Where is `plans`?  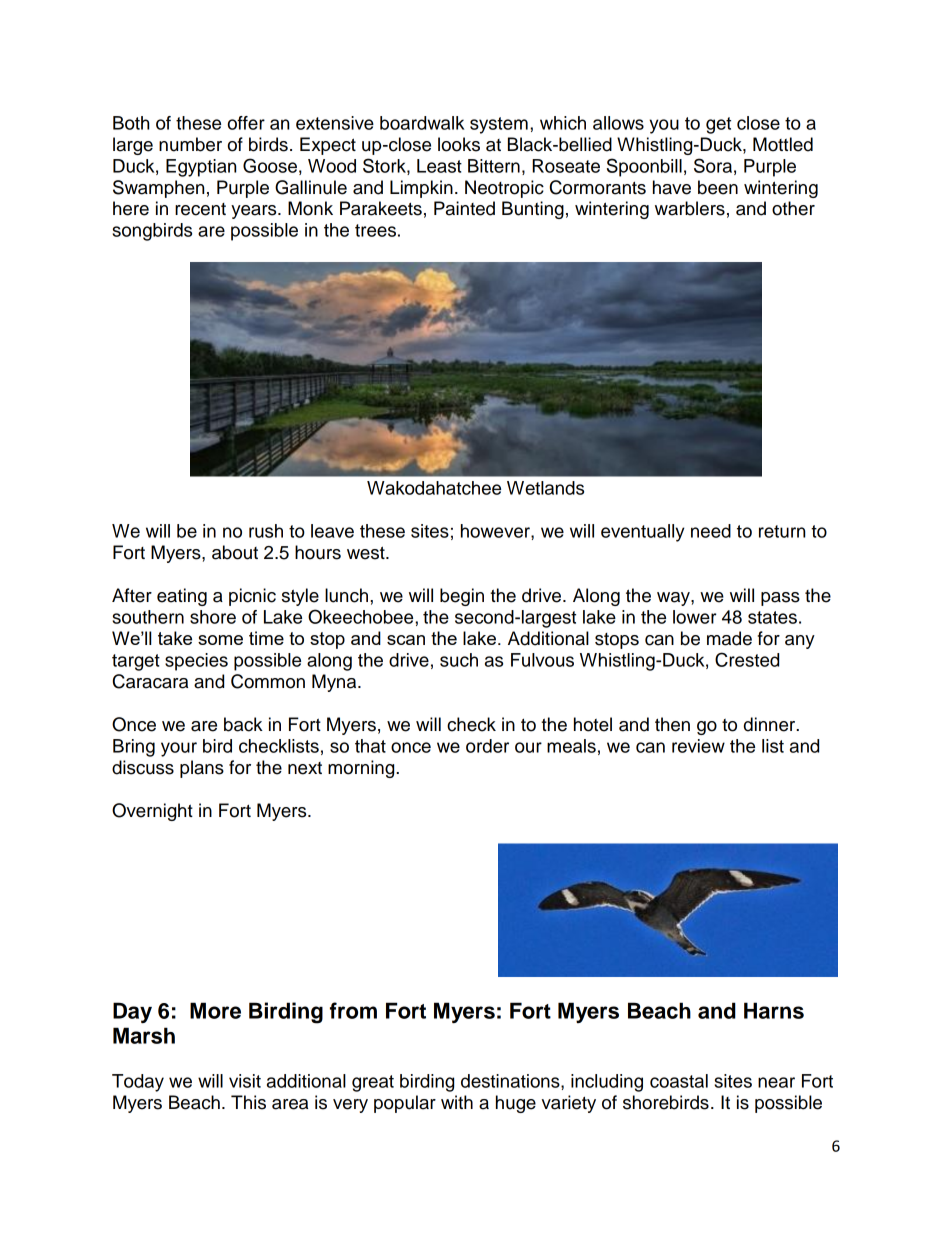
plans is located at coordinates (202, 769).
